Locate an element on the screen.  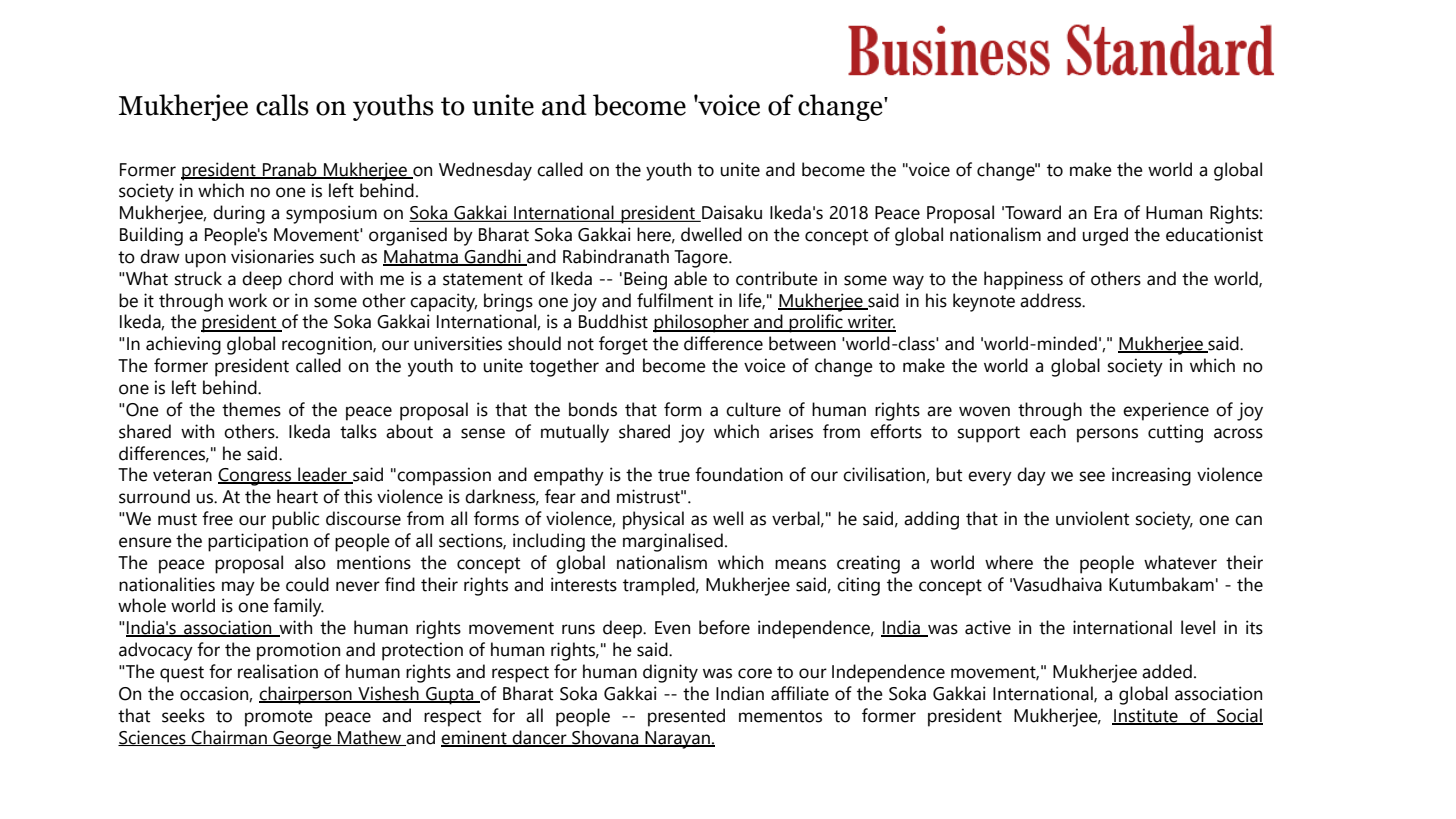
level is located at coordinates (1198, 627).
